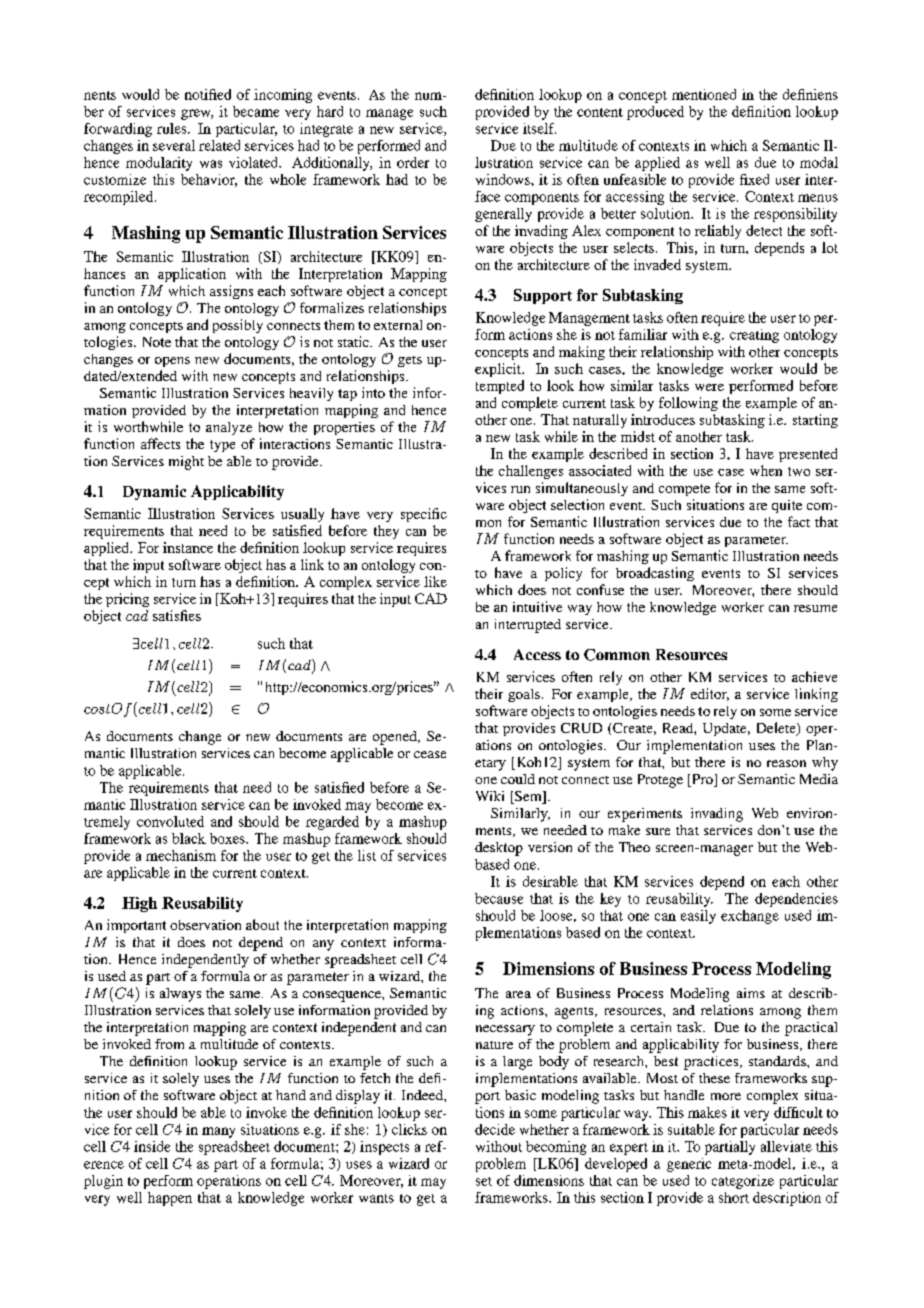  Describe the element at coordinates (484, 1181) in the screenshot. I see `set` at that location.
